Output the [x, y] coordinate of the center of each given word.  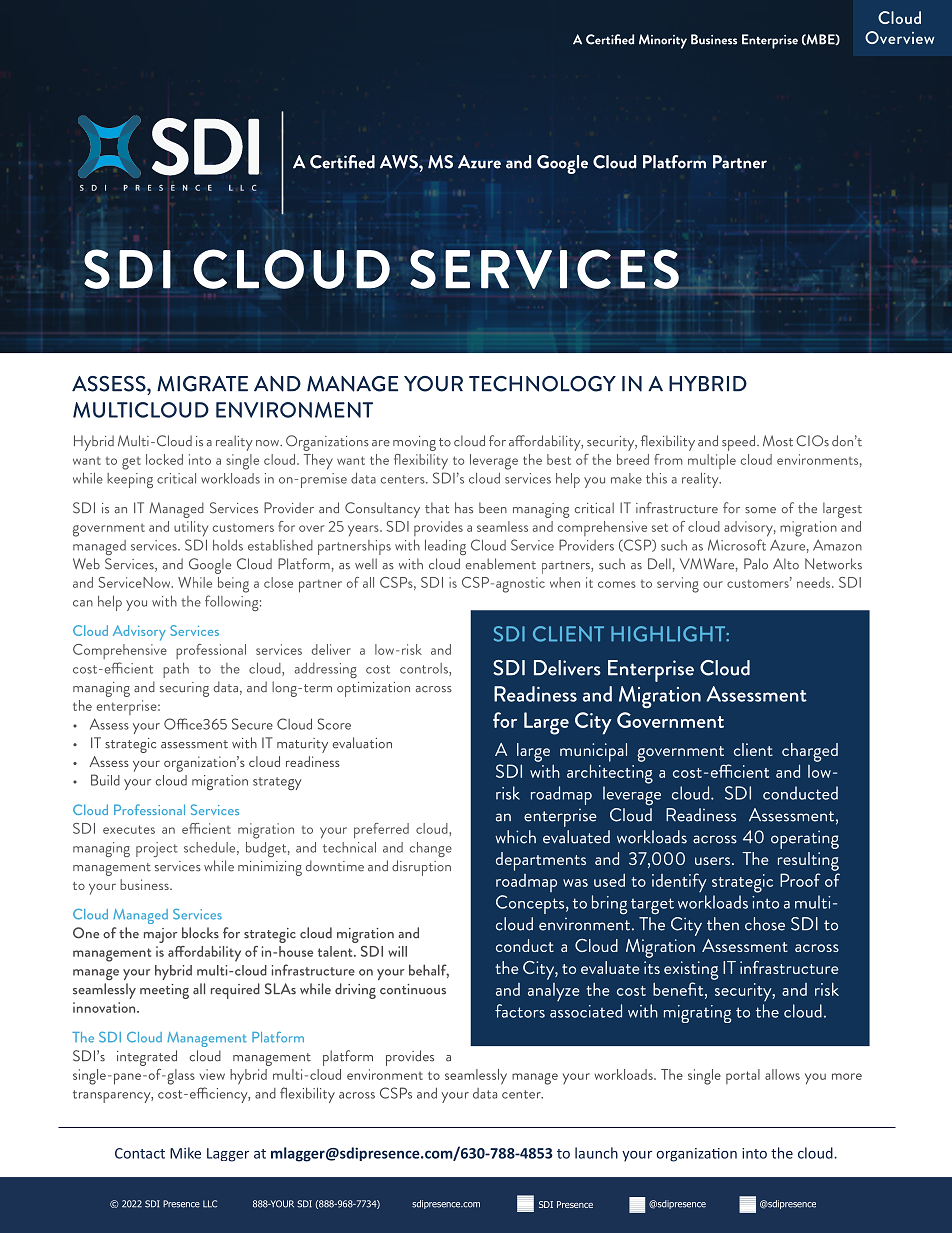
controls [425, 669]
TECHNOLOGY [542, 384]
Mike [185, 1153]
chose [765, 924]
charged [810, 752]
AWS [400, 162]
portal [743, 1076]
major [161, 935]
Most [778, 441]
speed [740, 443]
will [397, 951]
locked [164, 459]
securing [184, 689]
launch [596, 1153]
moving [414, 443]
